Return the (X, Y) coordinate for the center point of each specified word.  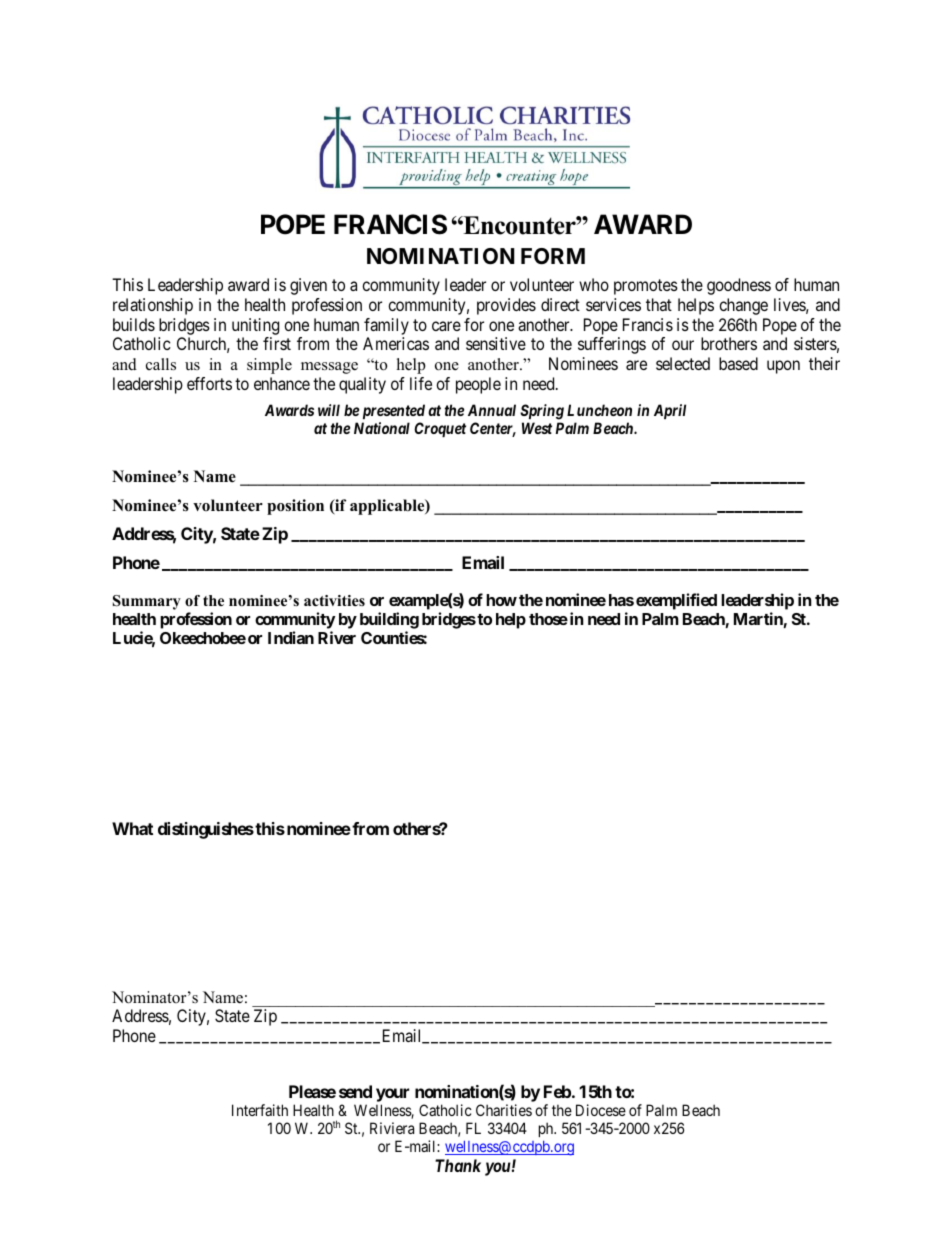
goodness (739, 286)
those (548, 619)
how (501, 600)
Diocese (601, 1110)
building (389, 620)
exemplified (676, 601)
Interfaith (260, 1110)
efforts (209, 383)
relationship (153, 306)
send (355, 1091)
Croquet (440, 429)
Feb (557, 1091)
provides (506, 306)
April (670, 411)
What (132, 828)
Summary (147, 602)
